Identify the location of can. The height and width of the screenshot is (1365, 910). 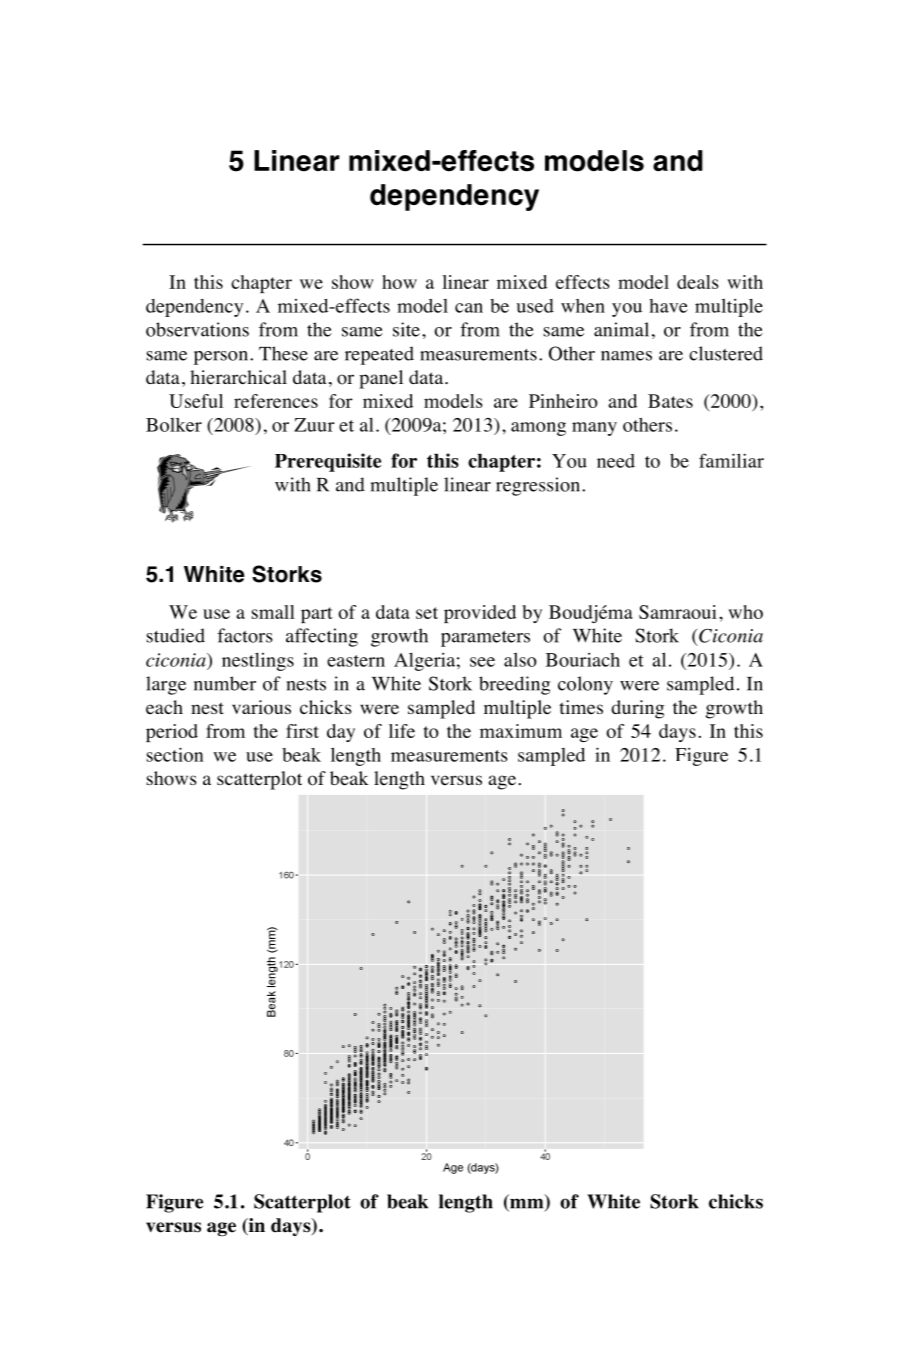
(469, 308).
